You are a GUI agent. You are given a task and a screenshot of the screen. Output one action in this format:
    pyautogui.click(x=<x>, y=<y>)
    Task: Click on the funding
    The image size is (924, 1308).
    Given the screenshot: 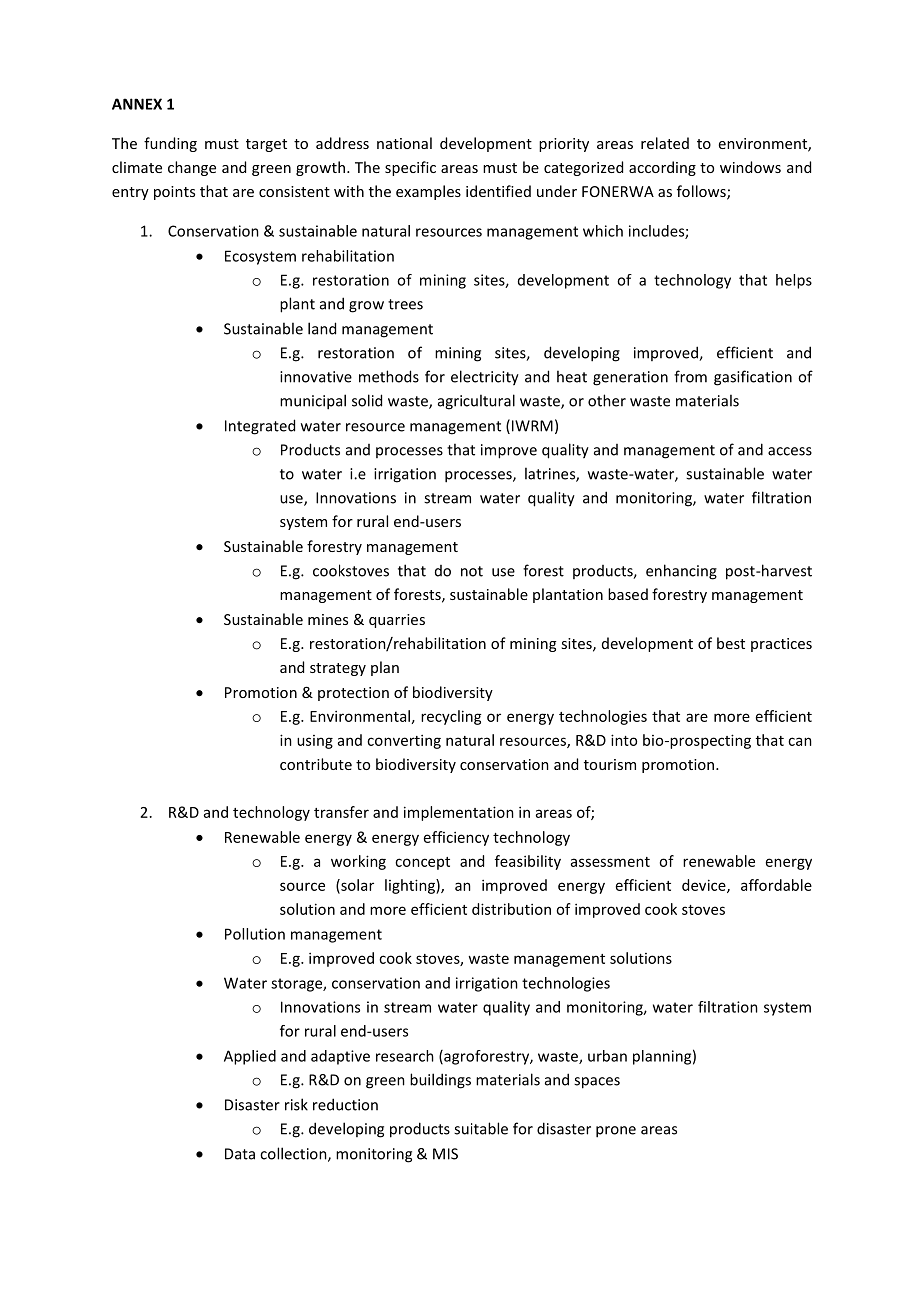 What is the action you would take?
    pyautogui.click(x=170, y=144)
